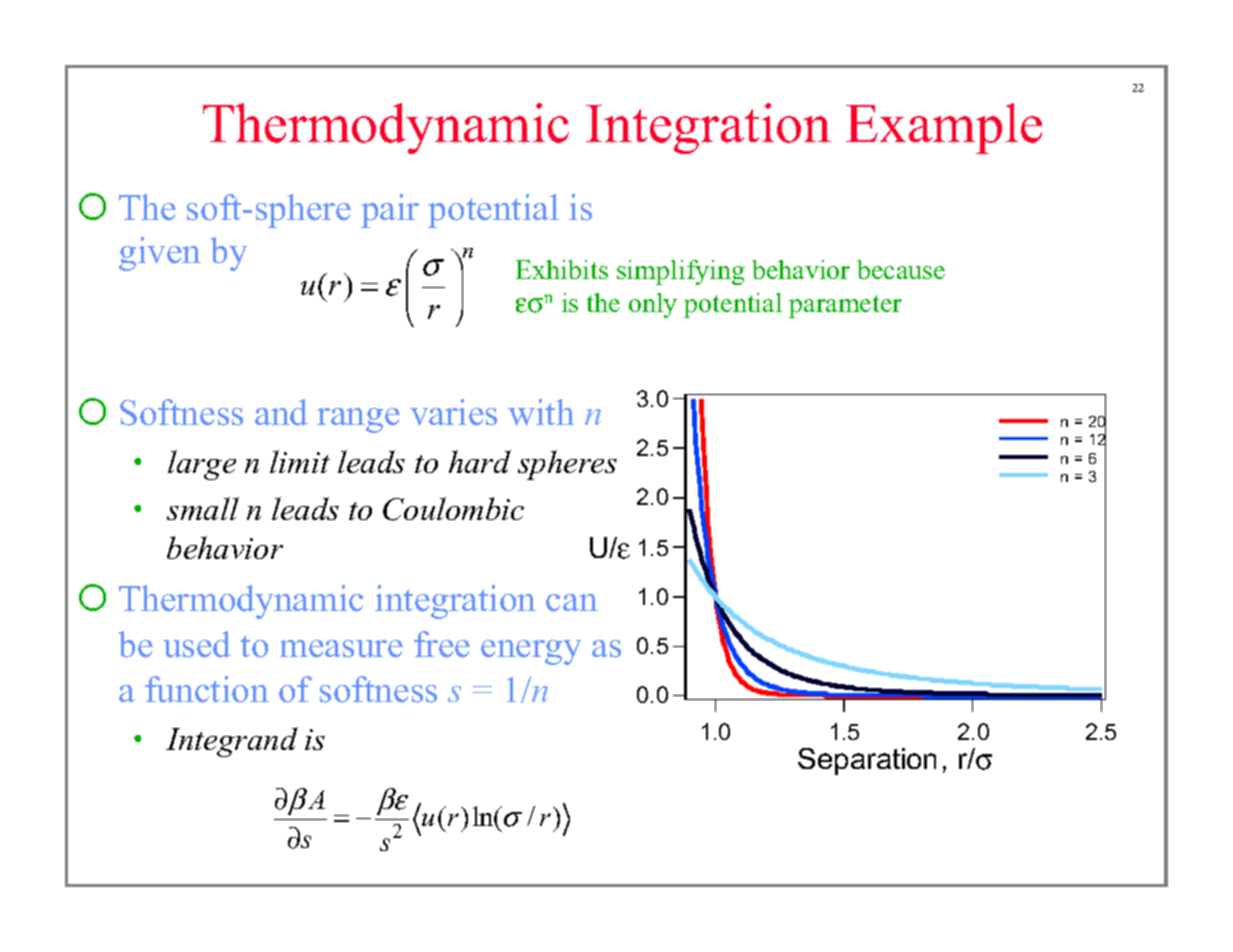 This document has height=952, width=1233. What do you see at coordinates (653, 305) in the document?
I see `only` at bounding box center [653, 305].
